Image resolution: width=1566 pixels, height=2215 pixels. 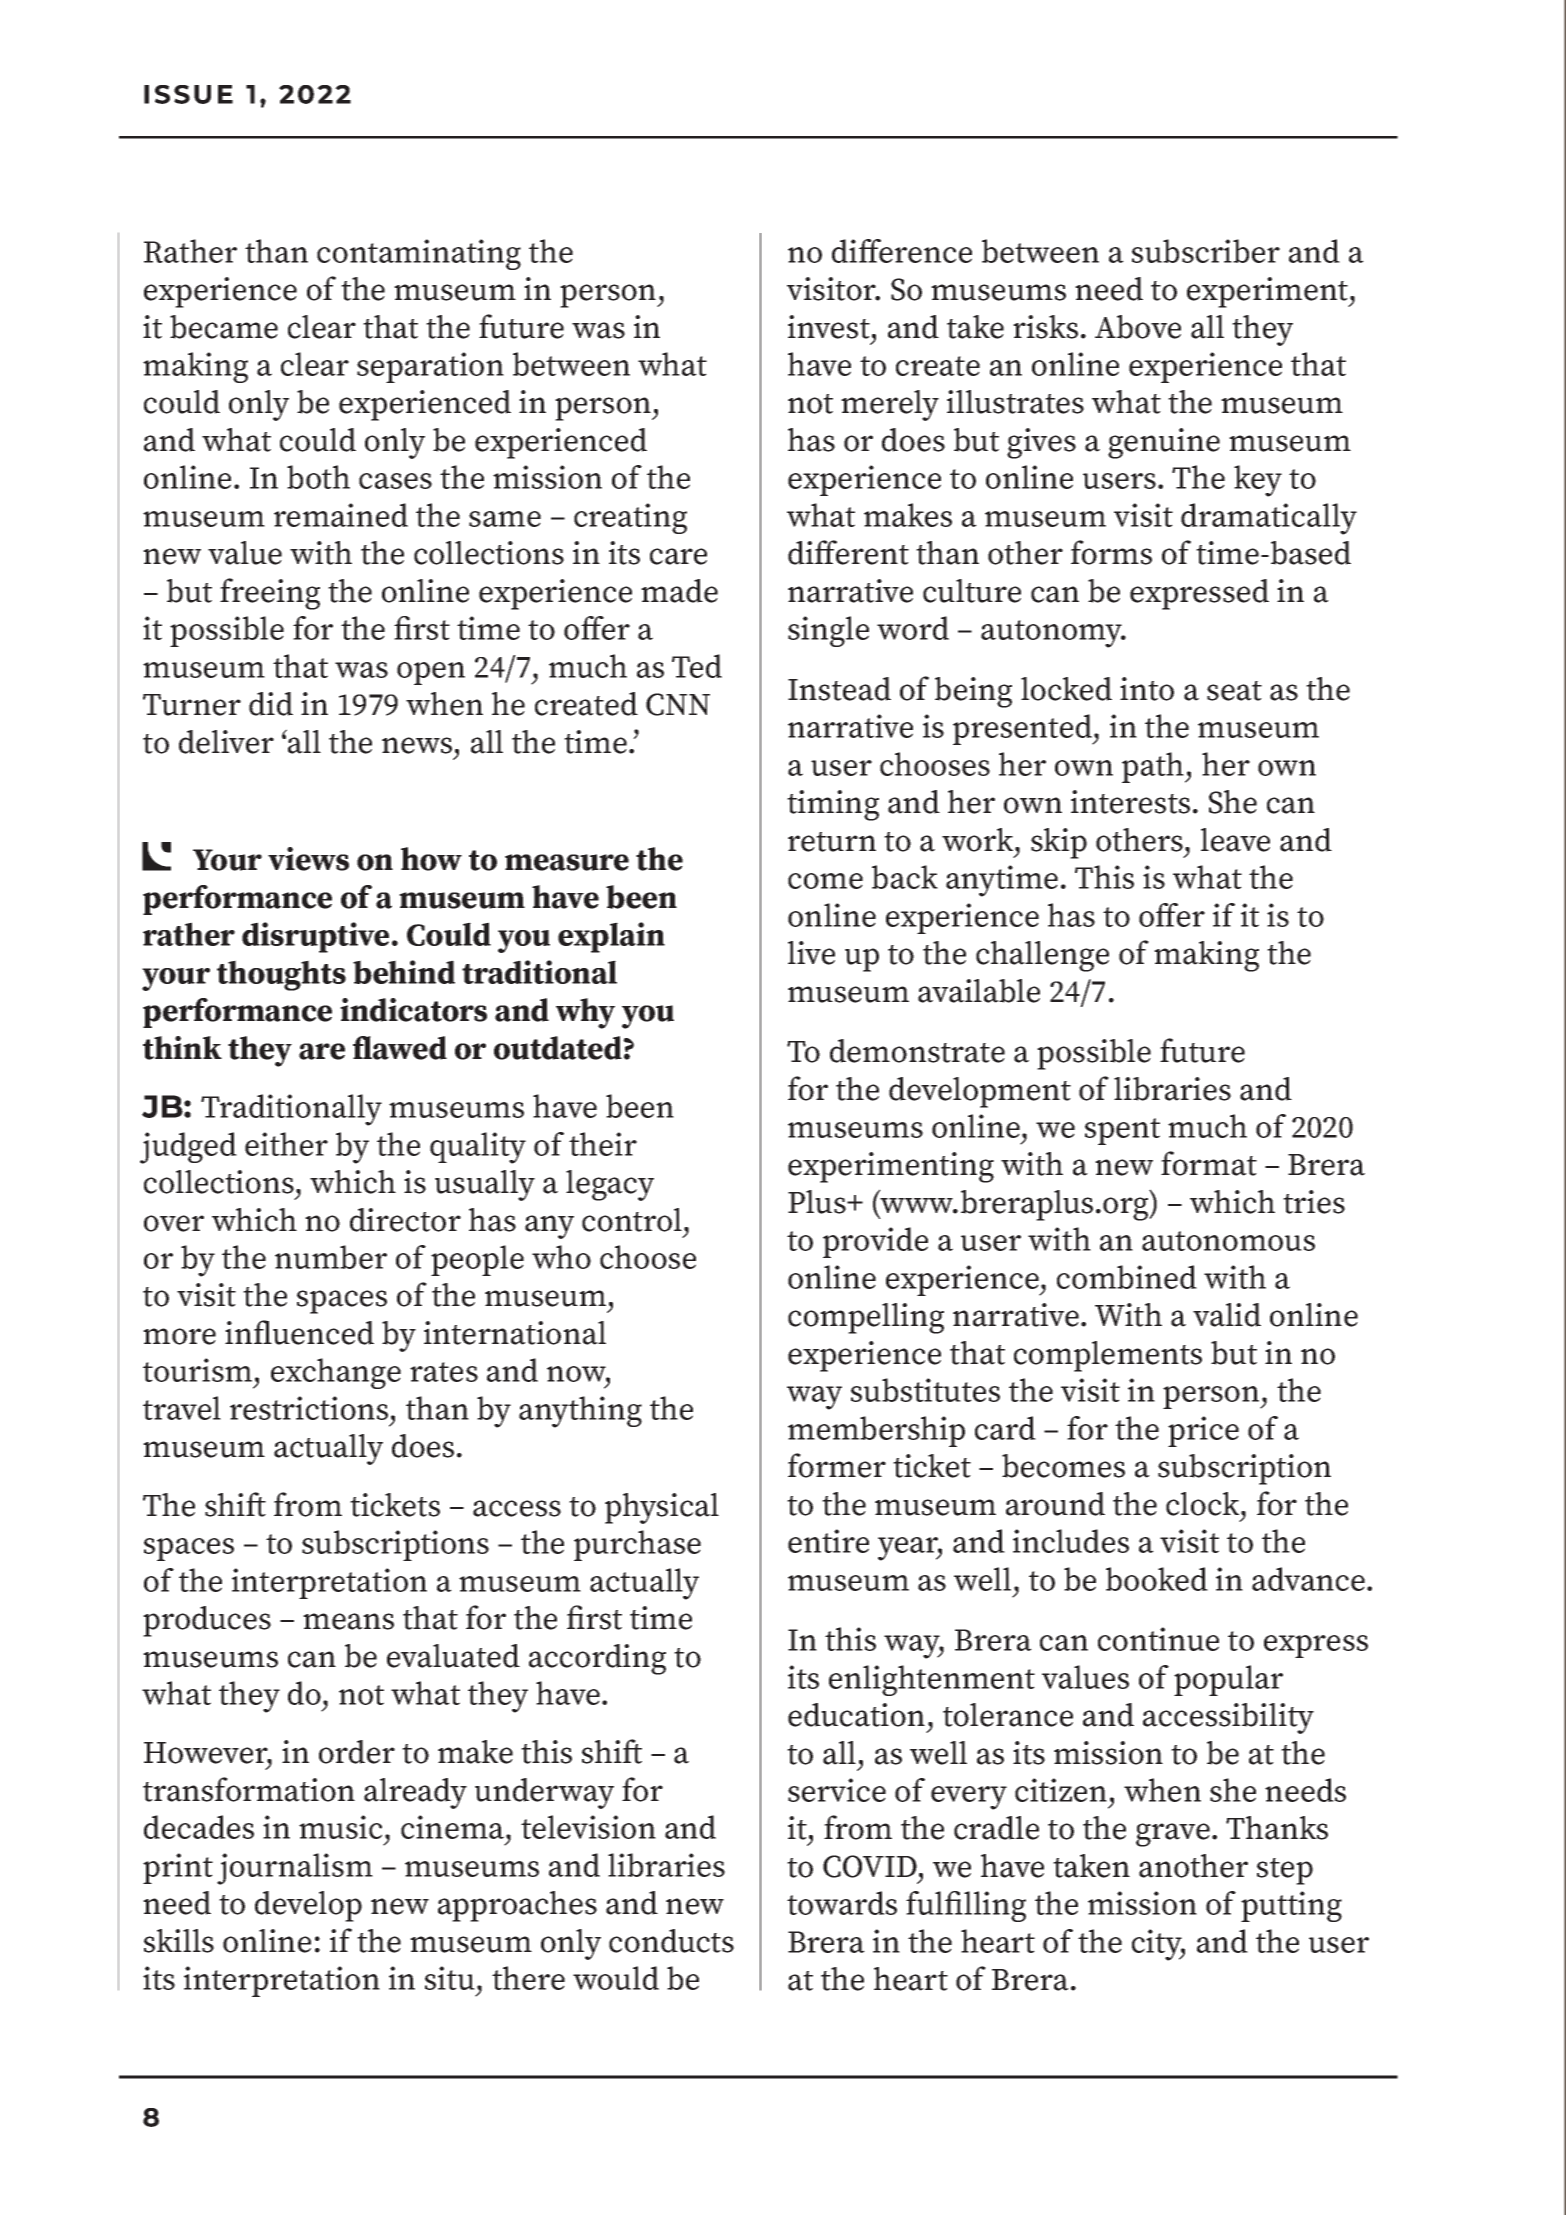 I want to click on difference, so click(x=902, y=251).
